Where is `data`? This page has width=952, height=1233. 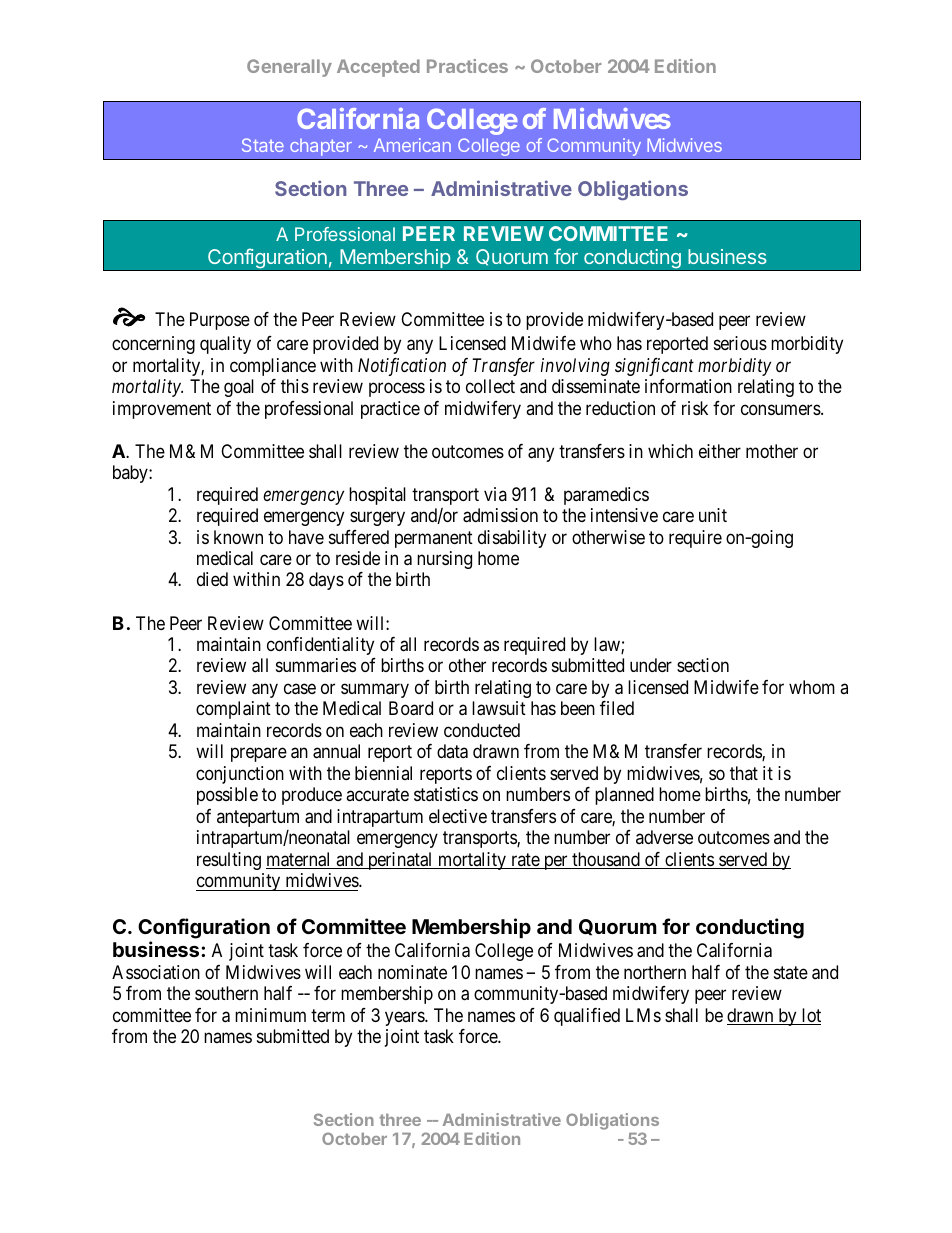 data is located at coordinates (452, 751).
